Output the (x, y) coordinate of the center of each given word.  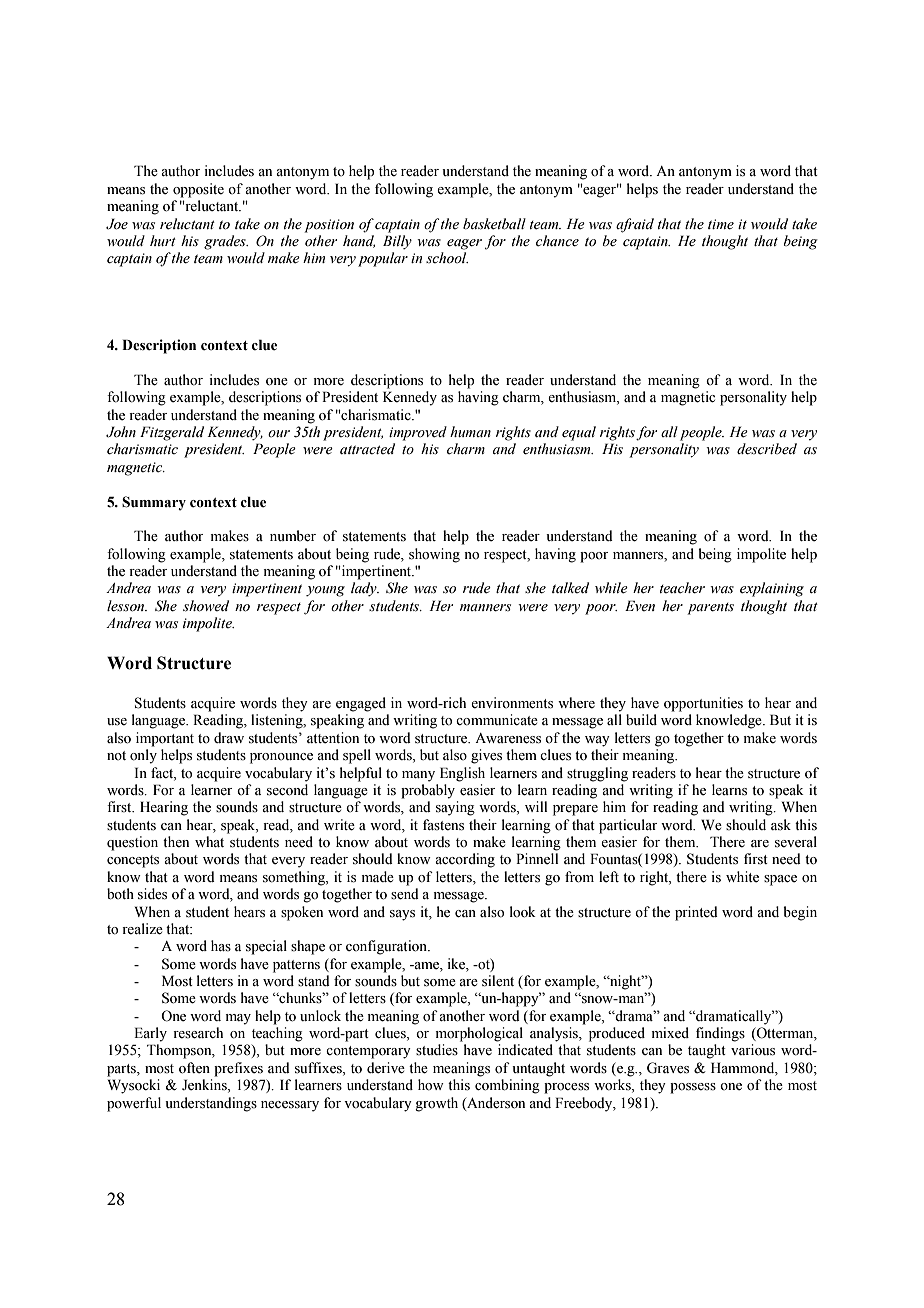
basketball (494, 224)
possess (693, 1088)
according (465, 860)
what (209, 841)
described (767, 449)
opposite (198, 190)
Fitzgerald (172, 433)
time (721, 224)
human (470, 431)
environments (512, 703)
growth (436, 1104)
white (742, 877)
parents (710, 609)
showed (206, 606)
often (194, 1068)
